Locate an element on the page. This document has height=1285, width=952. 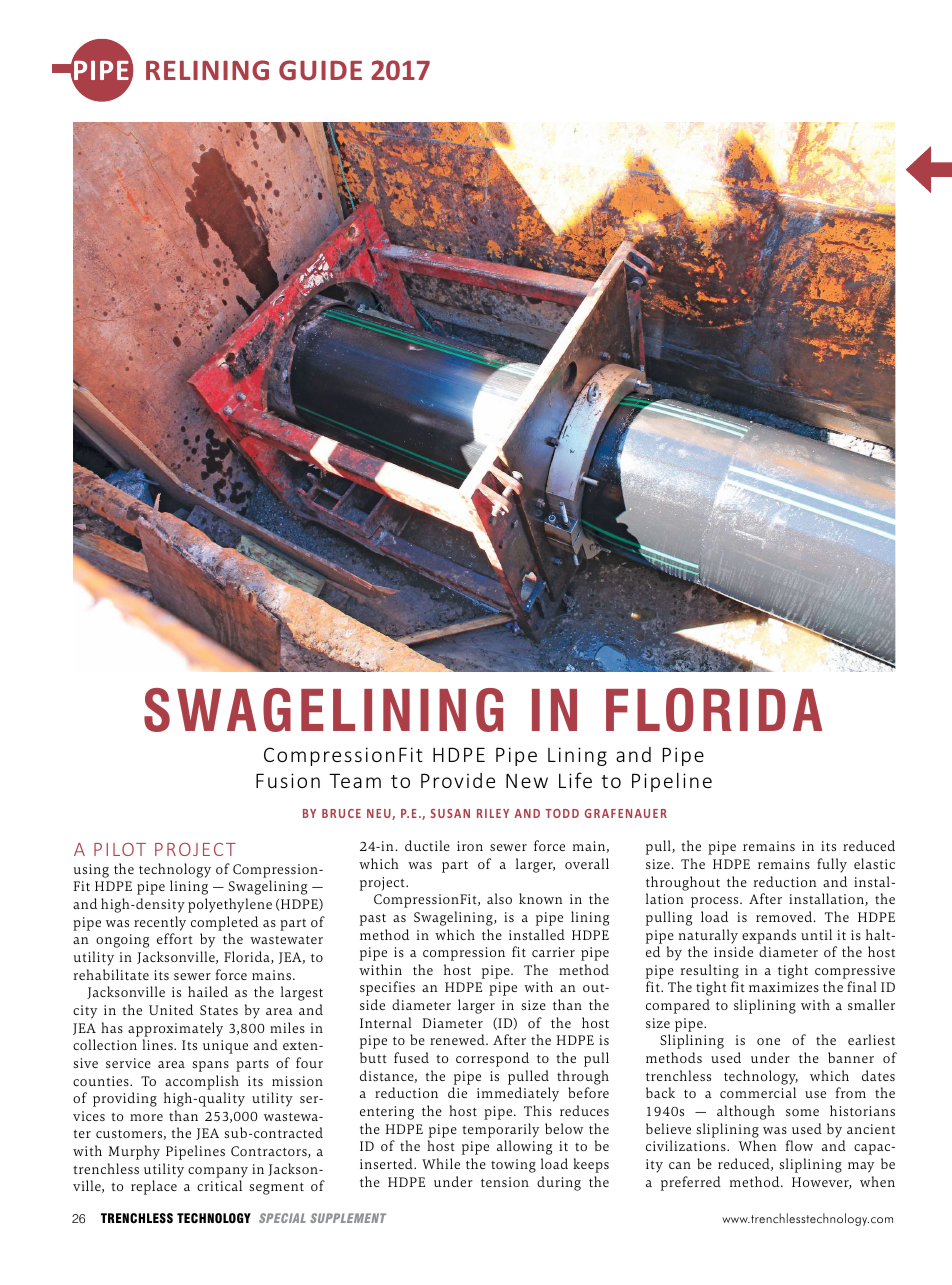
iron is located at coordinates (470, 846).
